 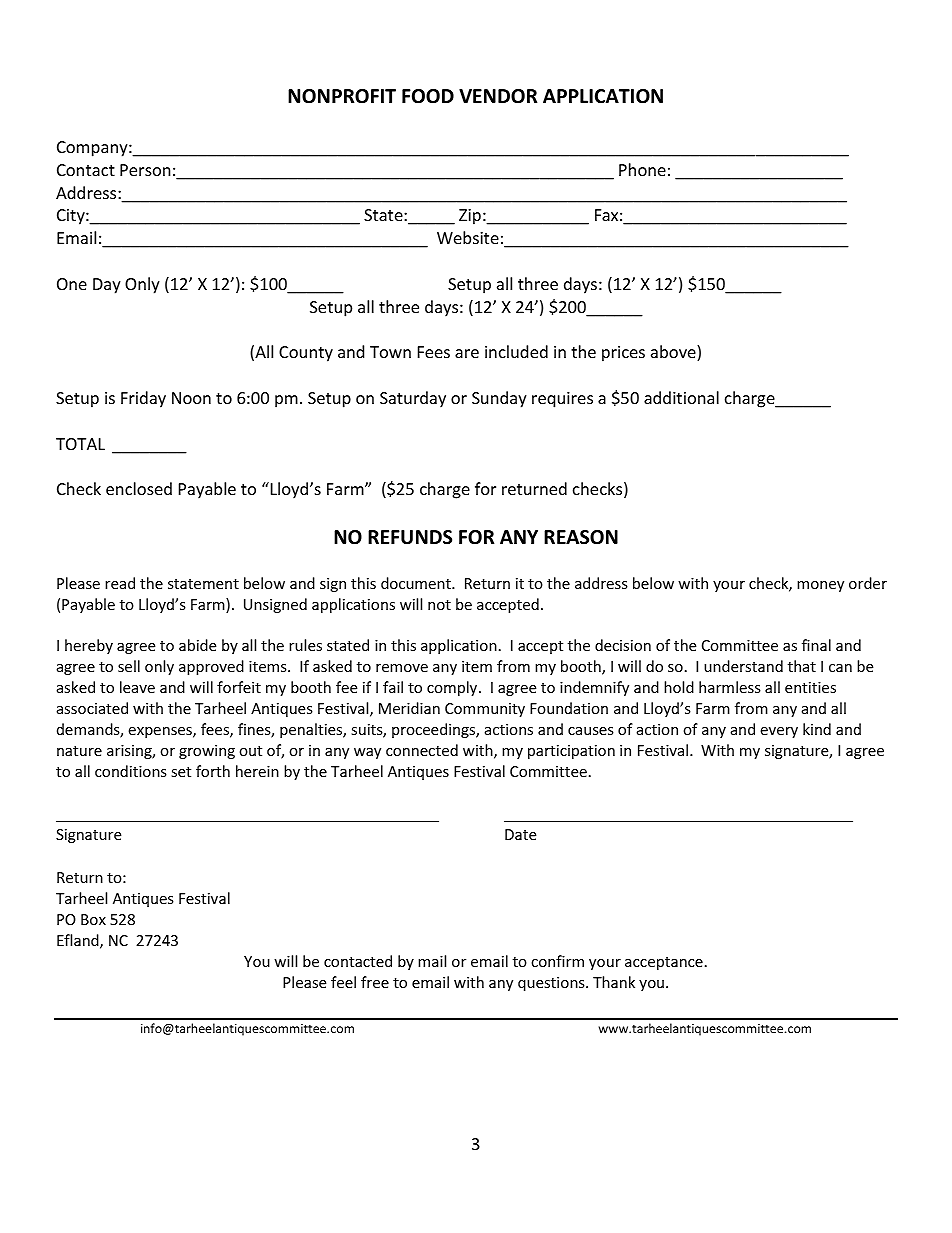 I want to click on final, so click(x=816, y=645).
